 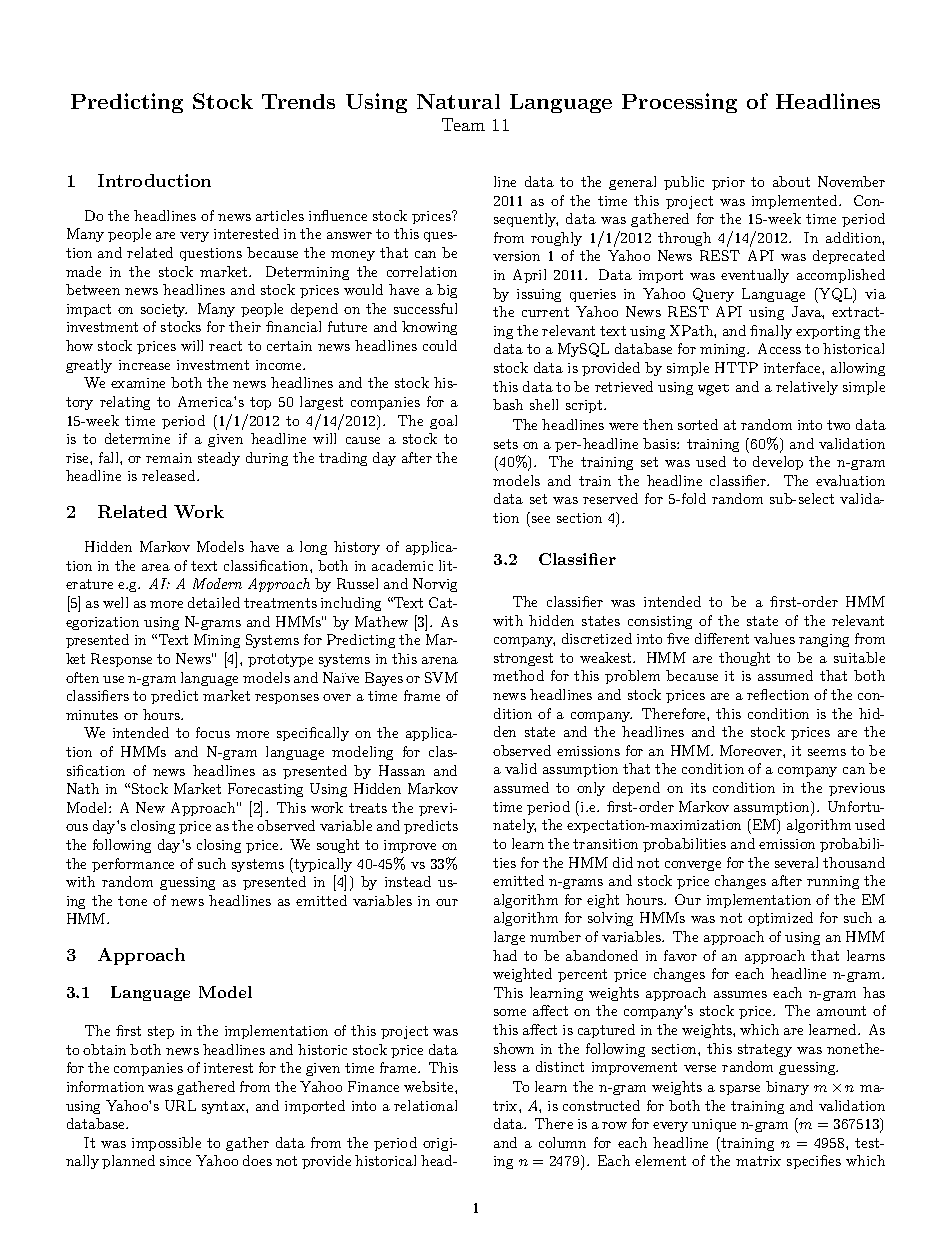 What do you see at coordinates (298, 101) in the screenshot?
I see `Trends` at bounding box center [298, 101].
